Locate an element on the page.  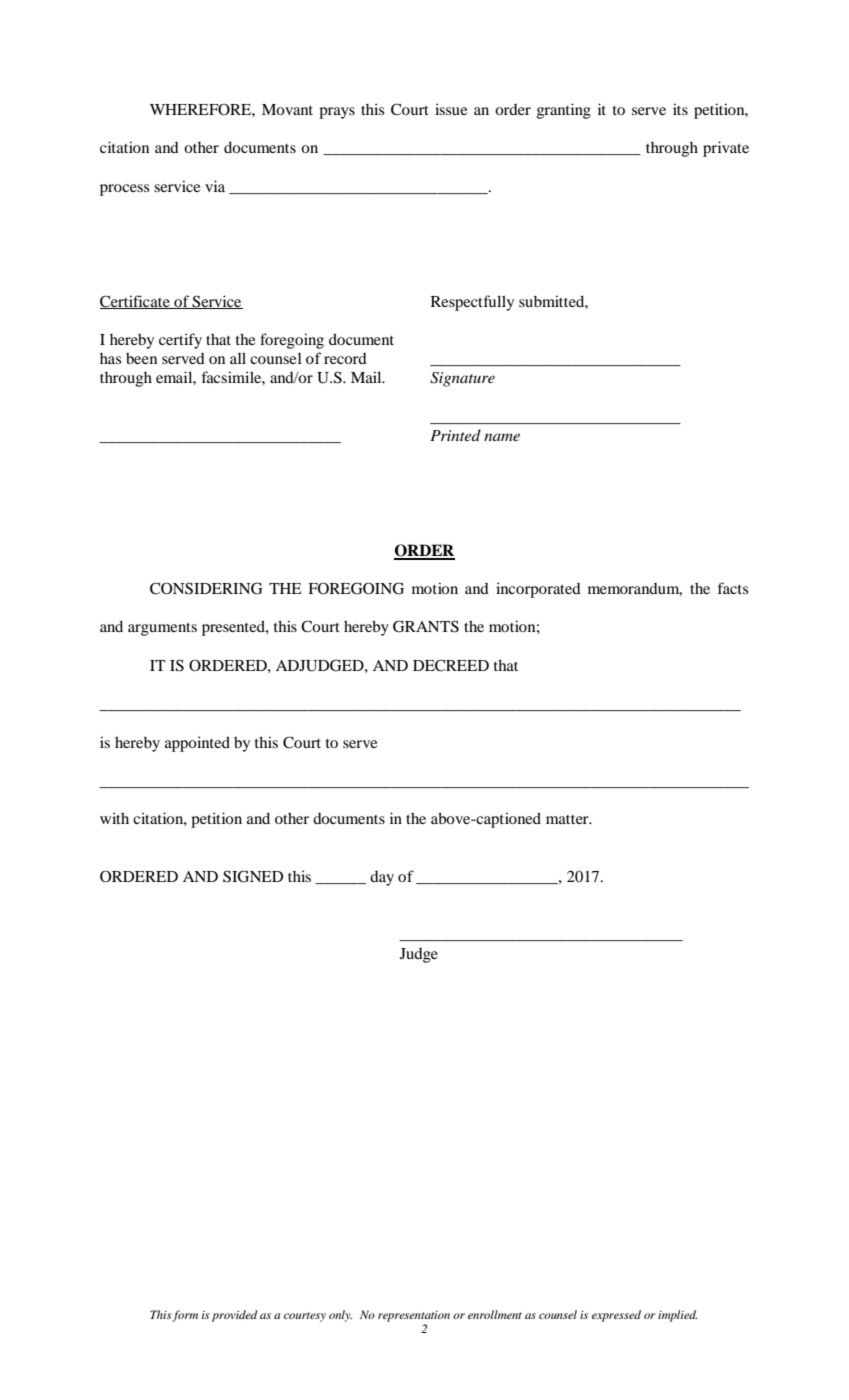
appointed is located at coordinates (197, 744).
